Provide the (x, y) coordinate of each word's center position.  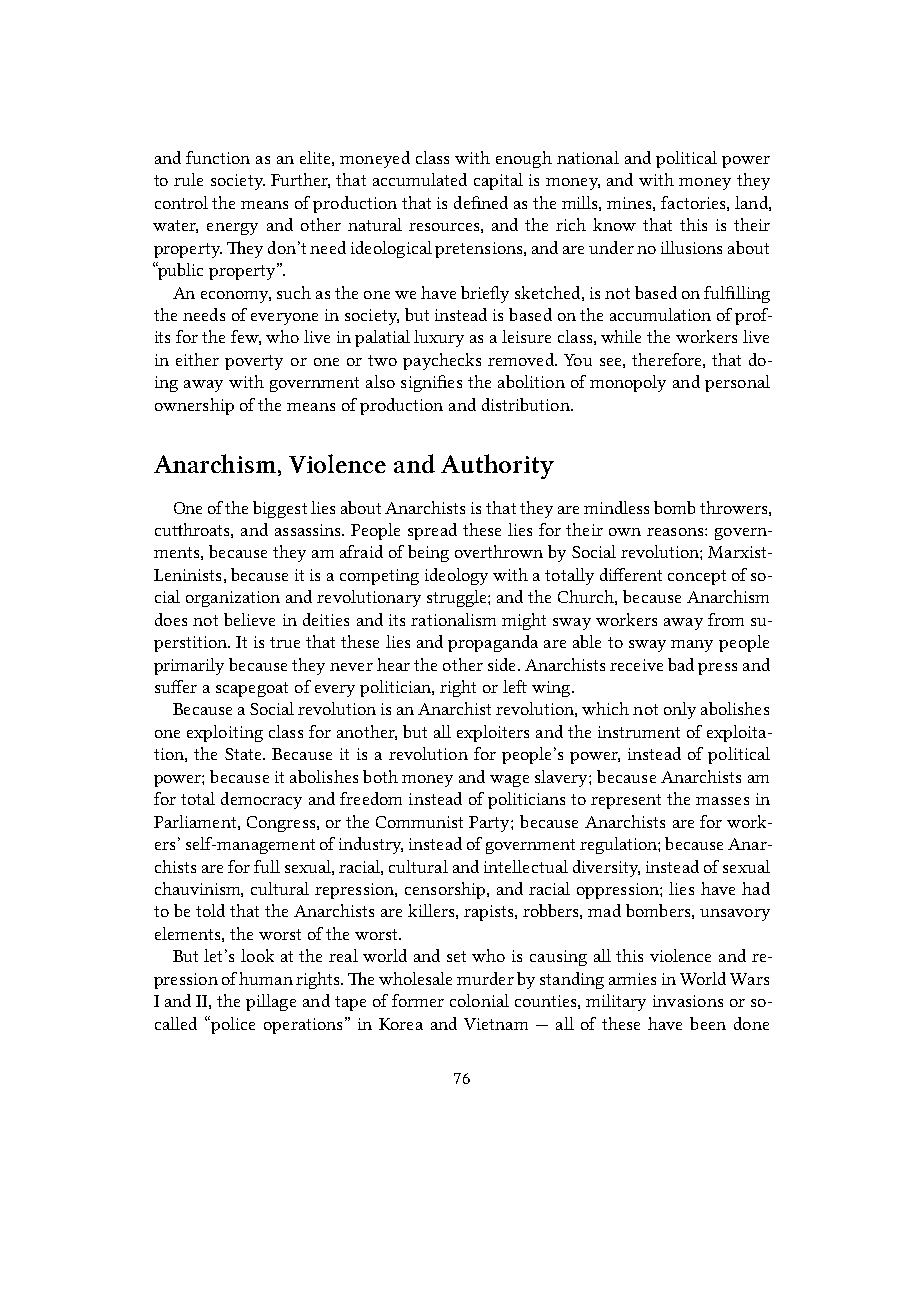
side (501, 664)
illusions (691, 247)
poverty (254, 362)
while (621, 336)
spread (432, 531)
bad (681, 664)
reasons (676, 532)
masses (722, 801)
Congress (282, 824)
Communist (419, 822)
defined (481, 202)
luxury (439, 338)
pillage (271, 1002)
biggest (280, 509)
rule (188, 179)
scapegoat (252, 689)
